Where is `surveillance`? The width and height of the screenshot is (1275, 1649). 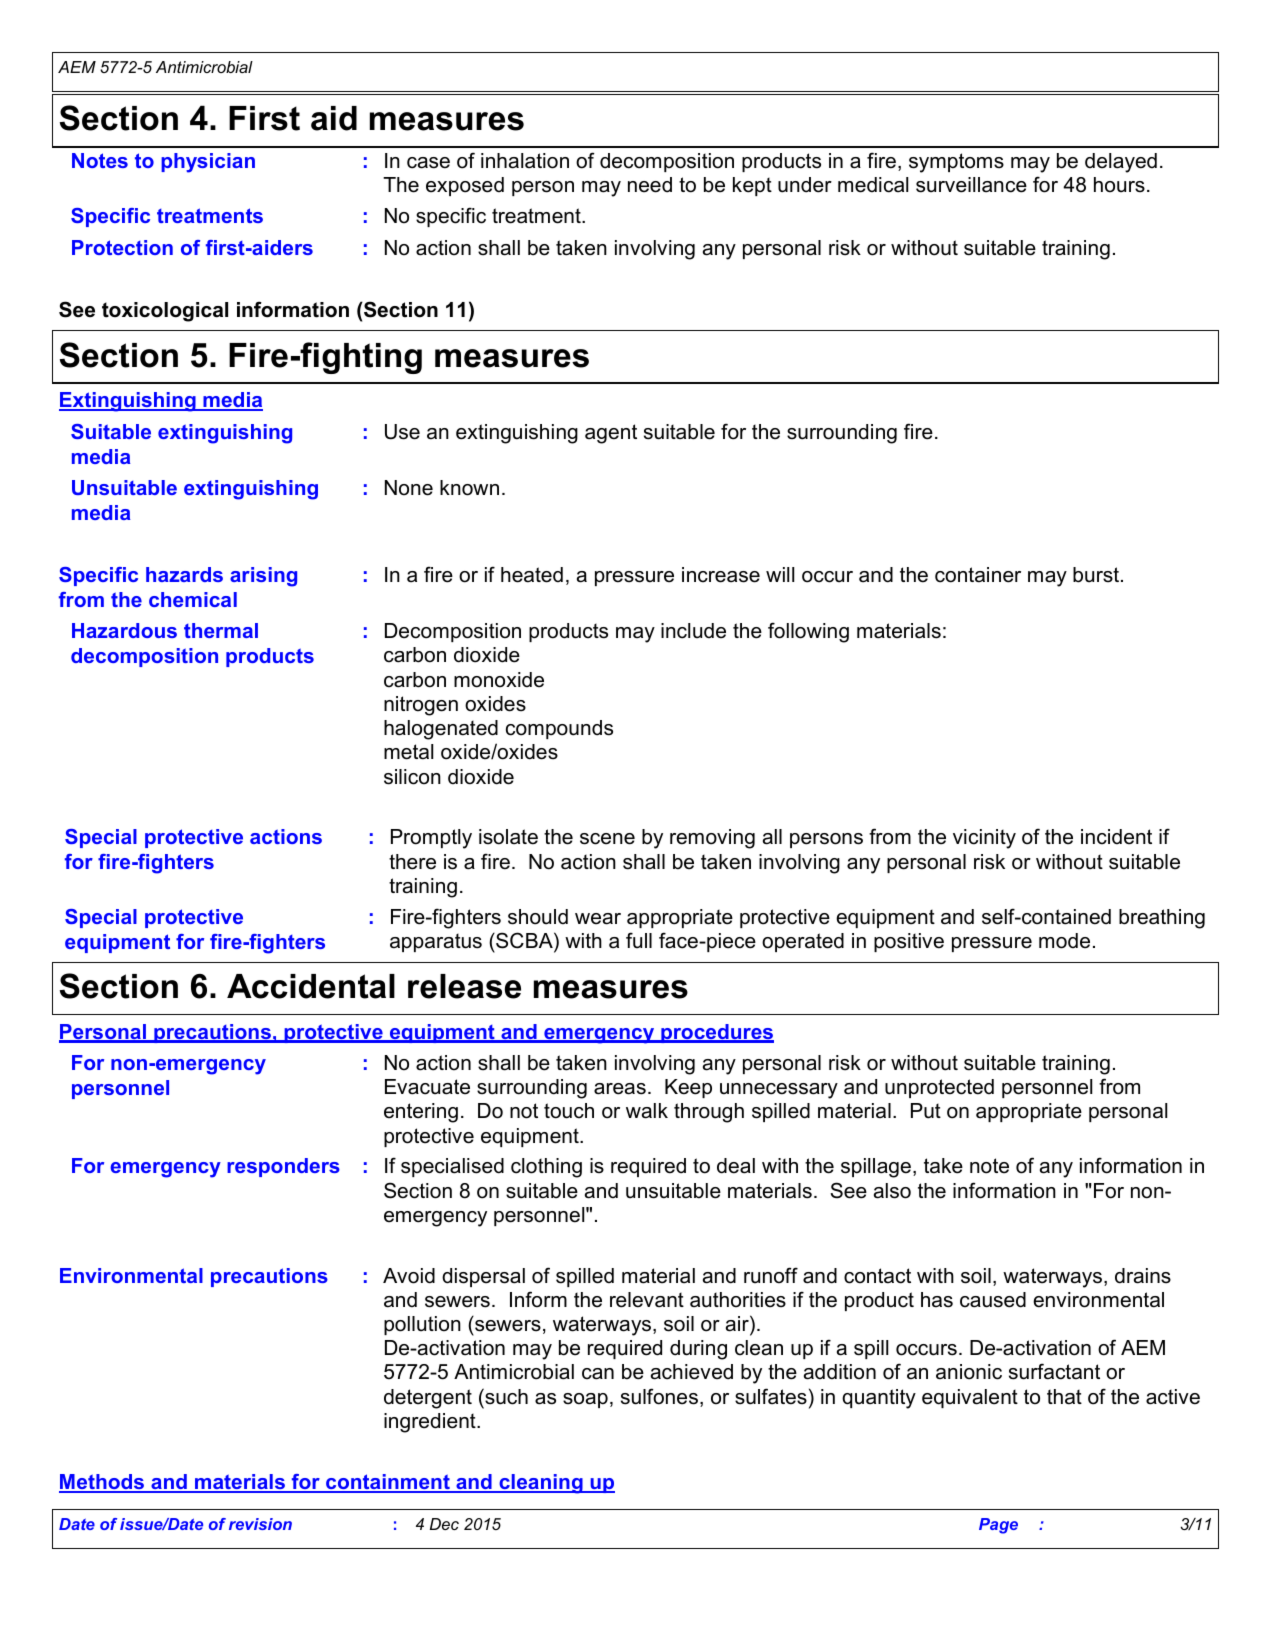
surveillance is located at coordinates (971, 185).
